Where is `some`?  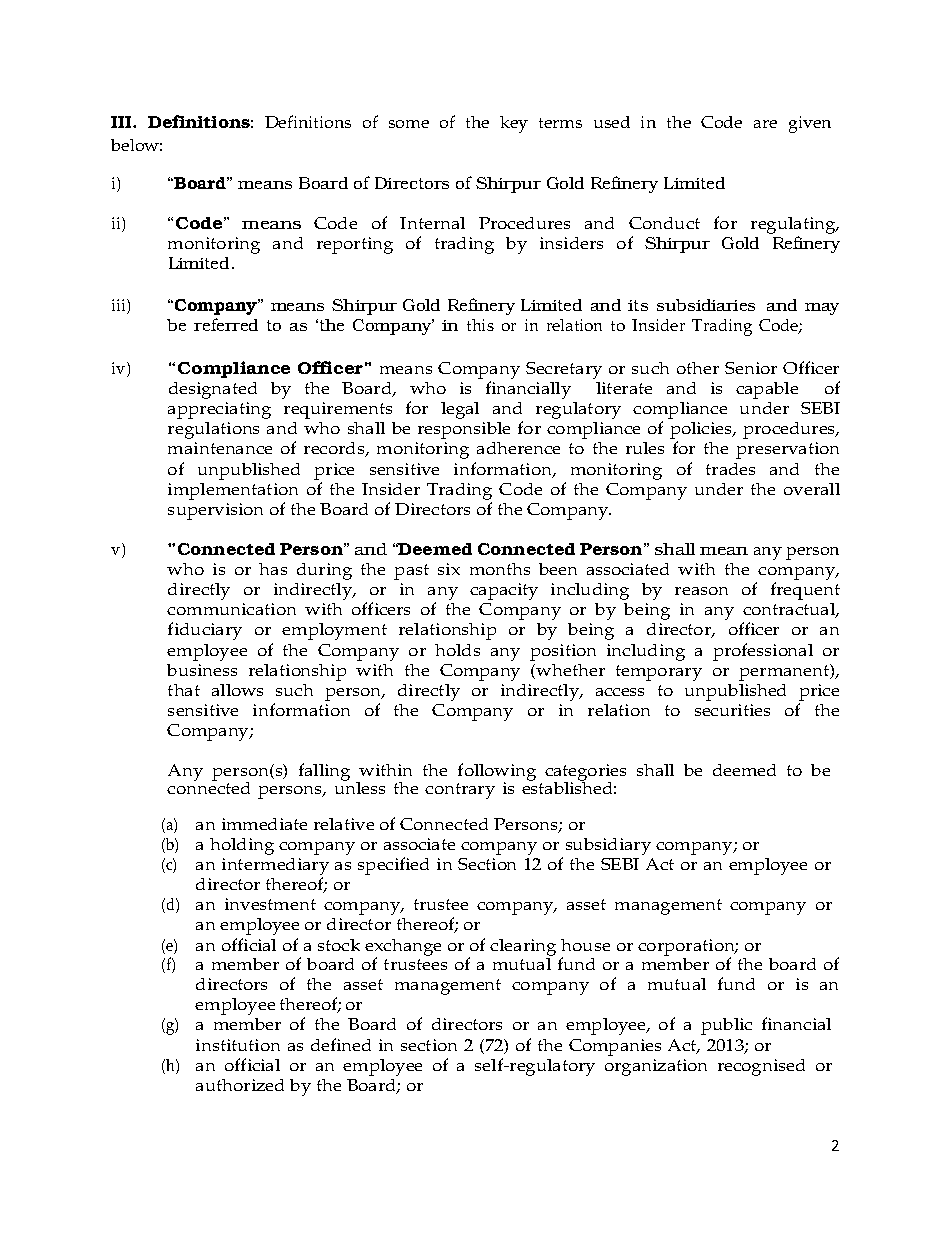 some is located at coordinates (409, 124).
